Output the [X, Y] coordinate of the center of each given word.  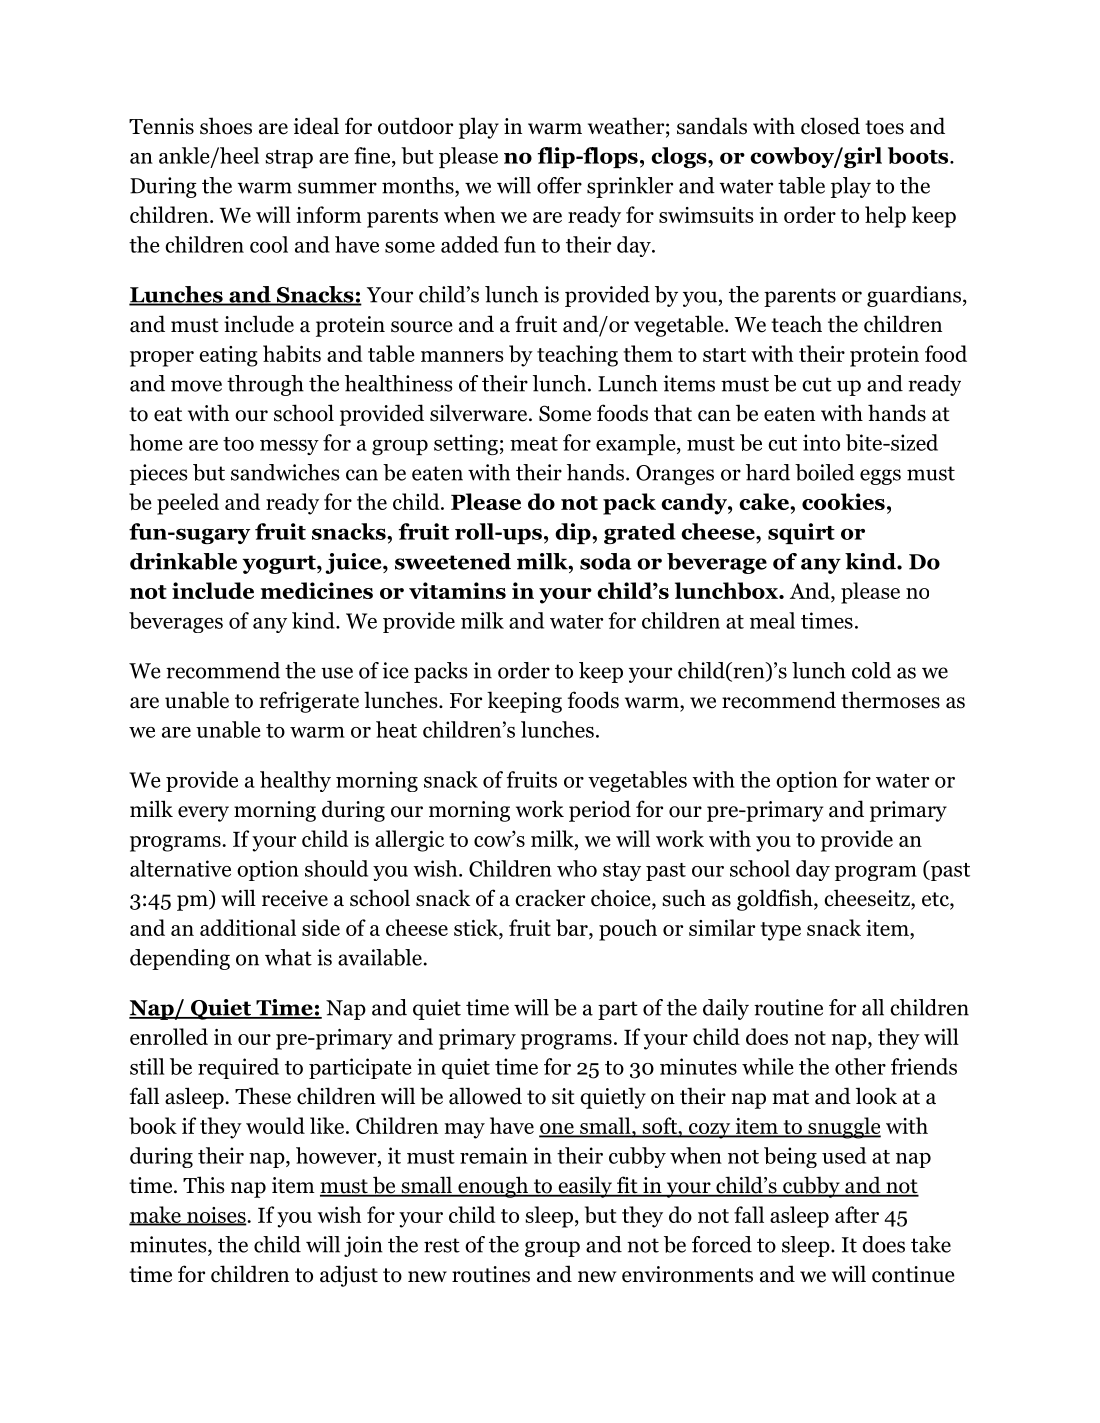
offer [559, 185]
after [857, 1214]
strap [289, 159]
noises [216, 1216]
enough [493, 1187]
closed [830, 126]
